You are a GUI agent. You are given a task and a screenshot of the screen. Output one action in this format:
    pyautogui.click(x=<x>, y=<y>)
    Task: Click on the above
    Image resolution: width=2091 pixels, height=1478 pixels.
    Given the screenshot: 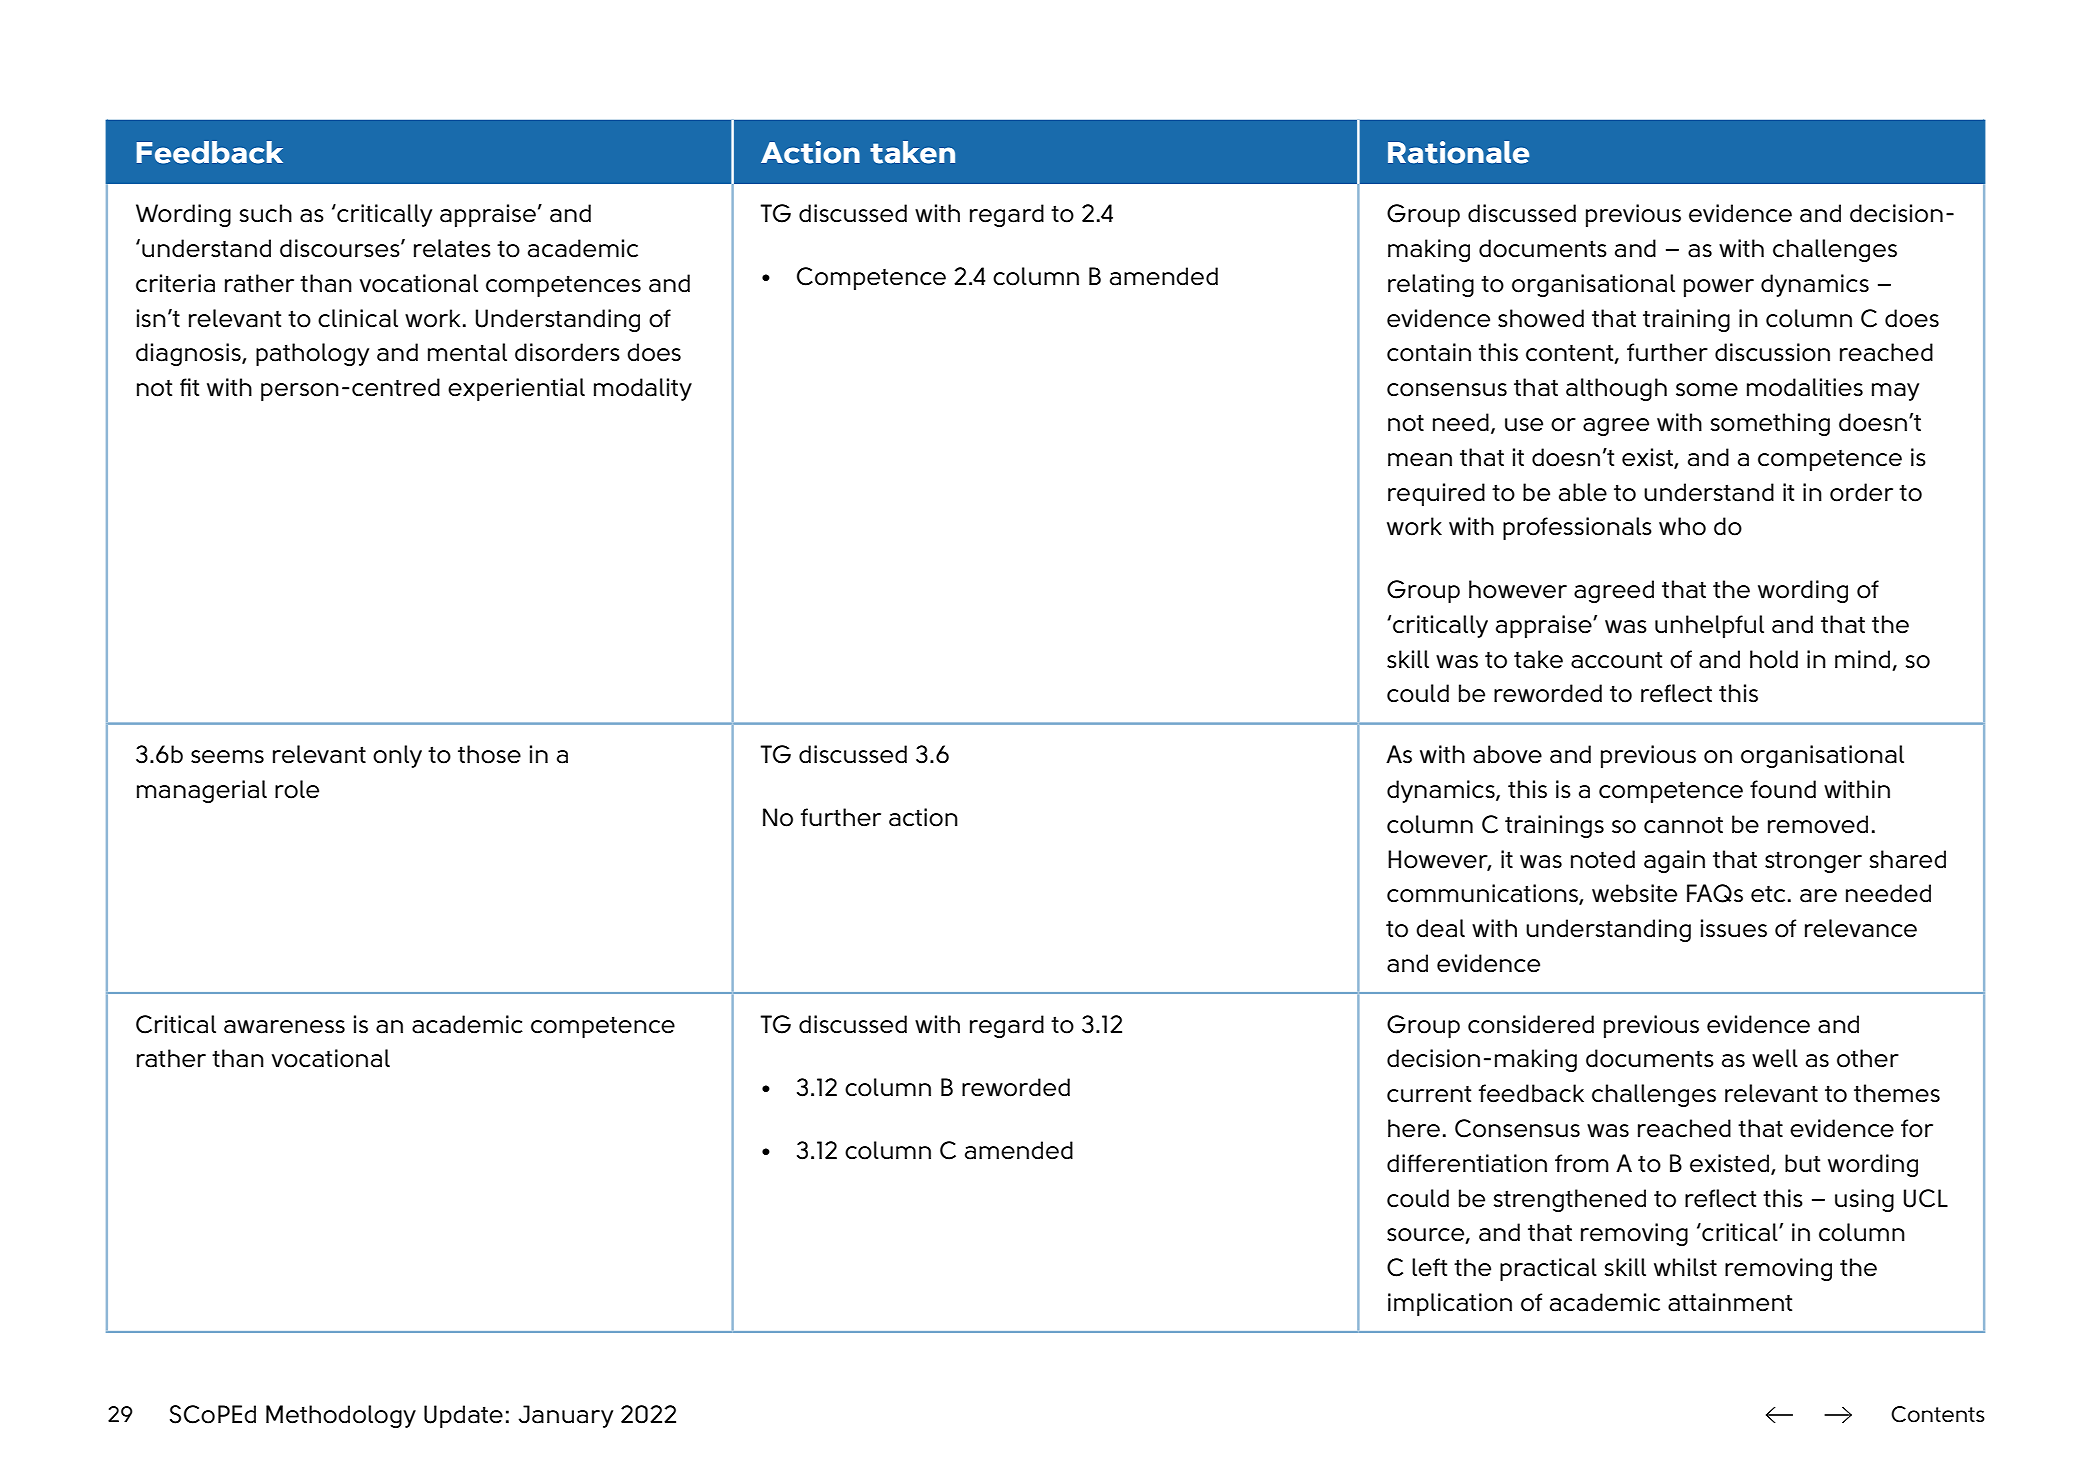 What is the action you would take?
    pyautogui.click(x=1507, y=754)
